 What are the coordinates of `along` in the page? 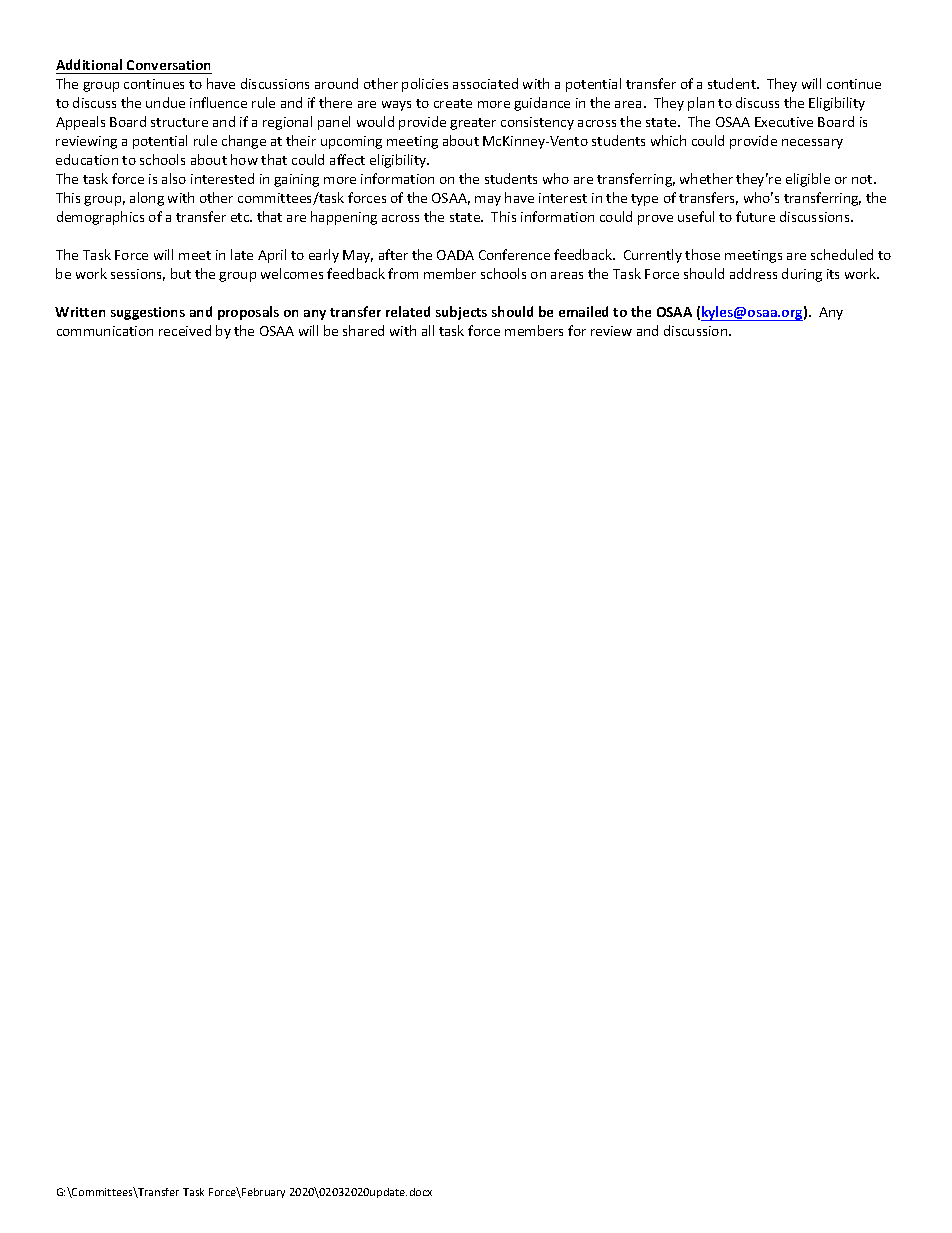 It's located at (147, 199).
